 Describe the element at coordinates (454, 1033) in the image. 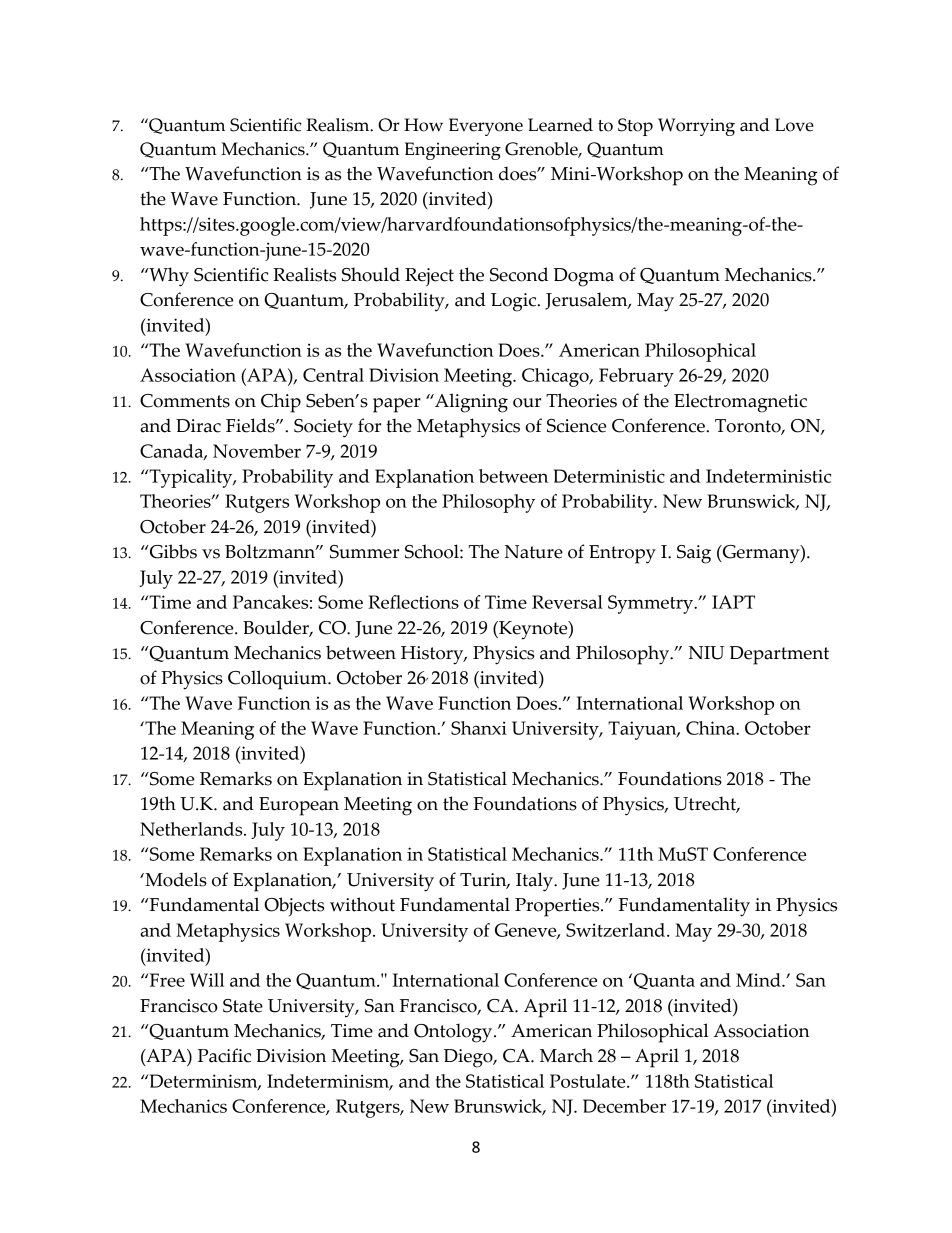

I see `Ontology` at that location.
